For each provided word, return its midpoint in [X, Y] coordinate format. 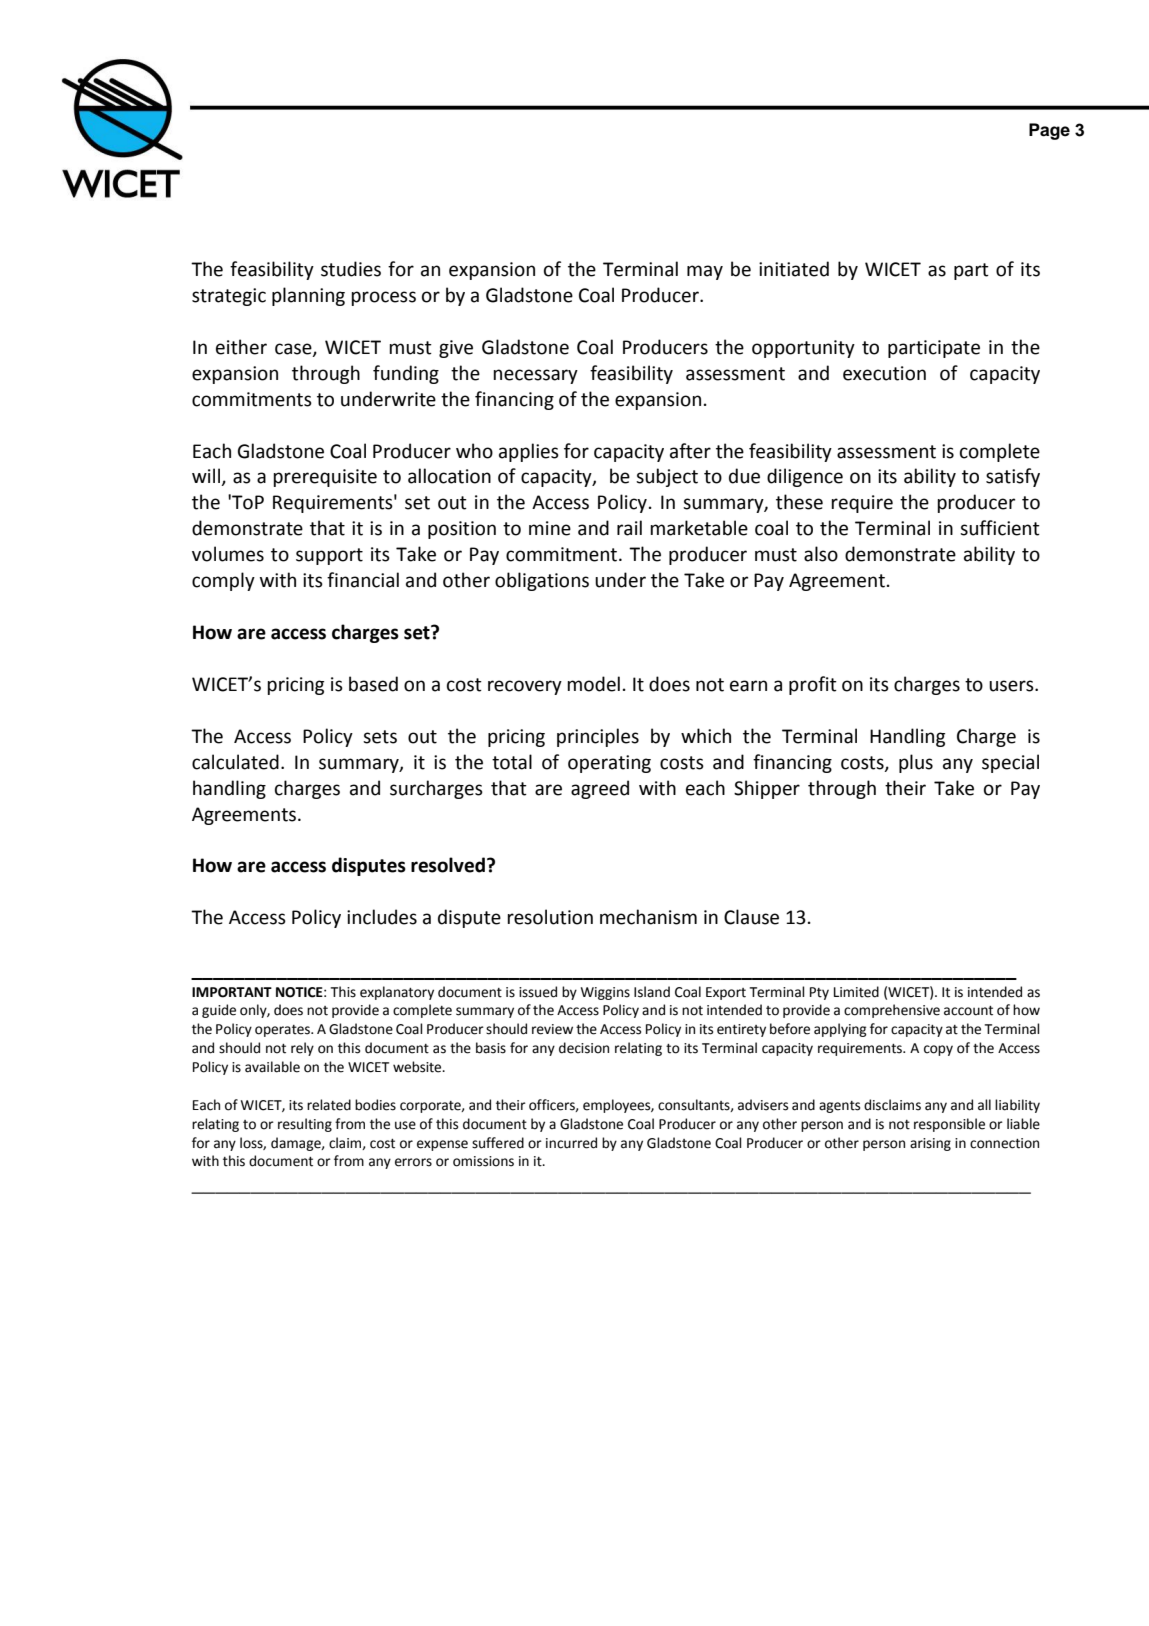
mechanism [648, 917]
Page [1049, 131]
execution [884, 373]
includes [382, 917]
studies [351, 269]
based [373, 684]
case [294, 349]
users [1012, 686]
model [593, 684]
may [705, 272]
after [690, 451]
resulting [305, 1125]
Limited [856, 992]
